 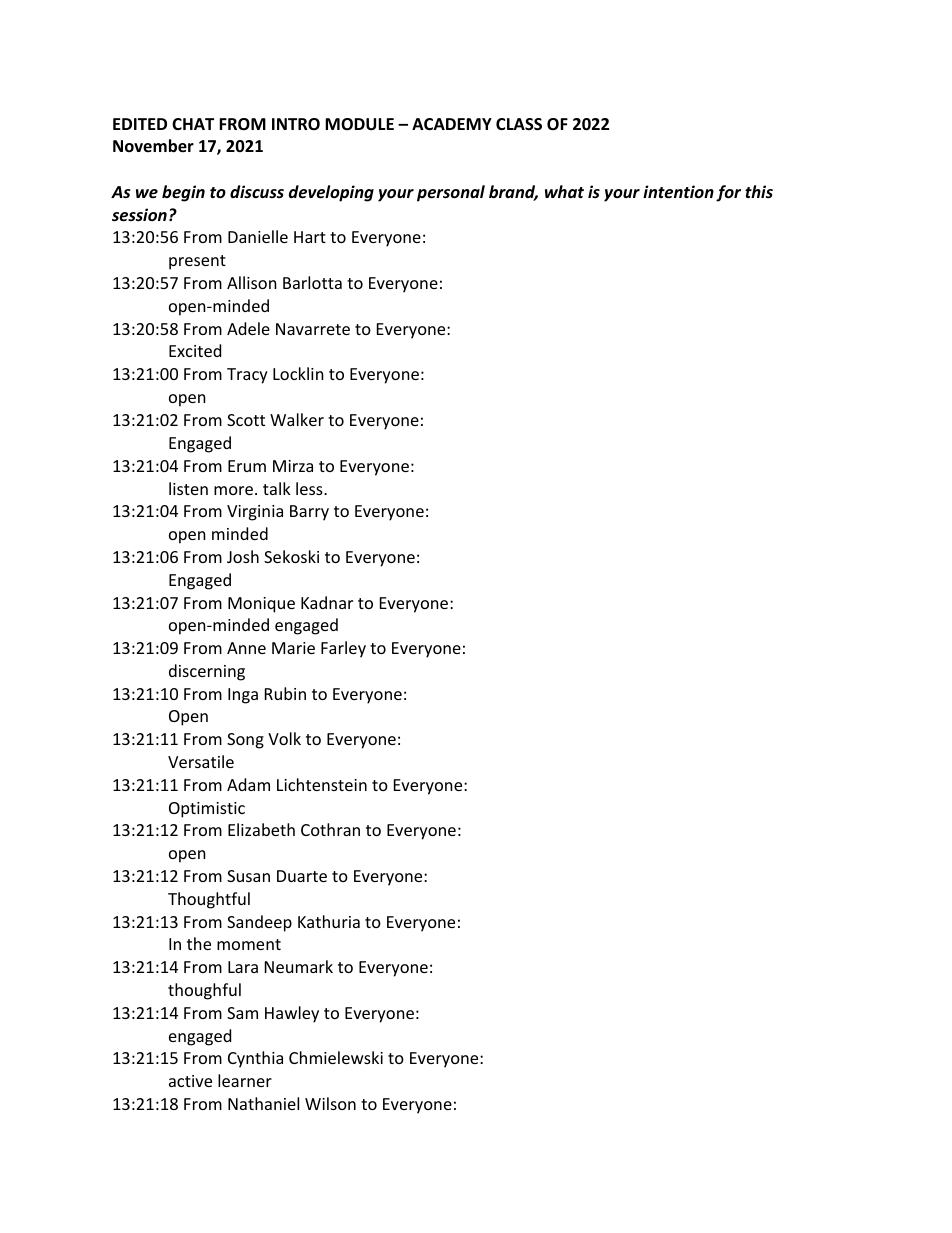 I want to click on Wilson, so click(x=330, y=1103).
